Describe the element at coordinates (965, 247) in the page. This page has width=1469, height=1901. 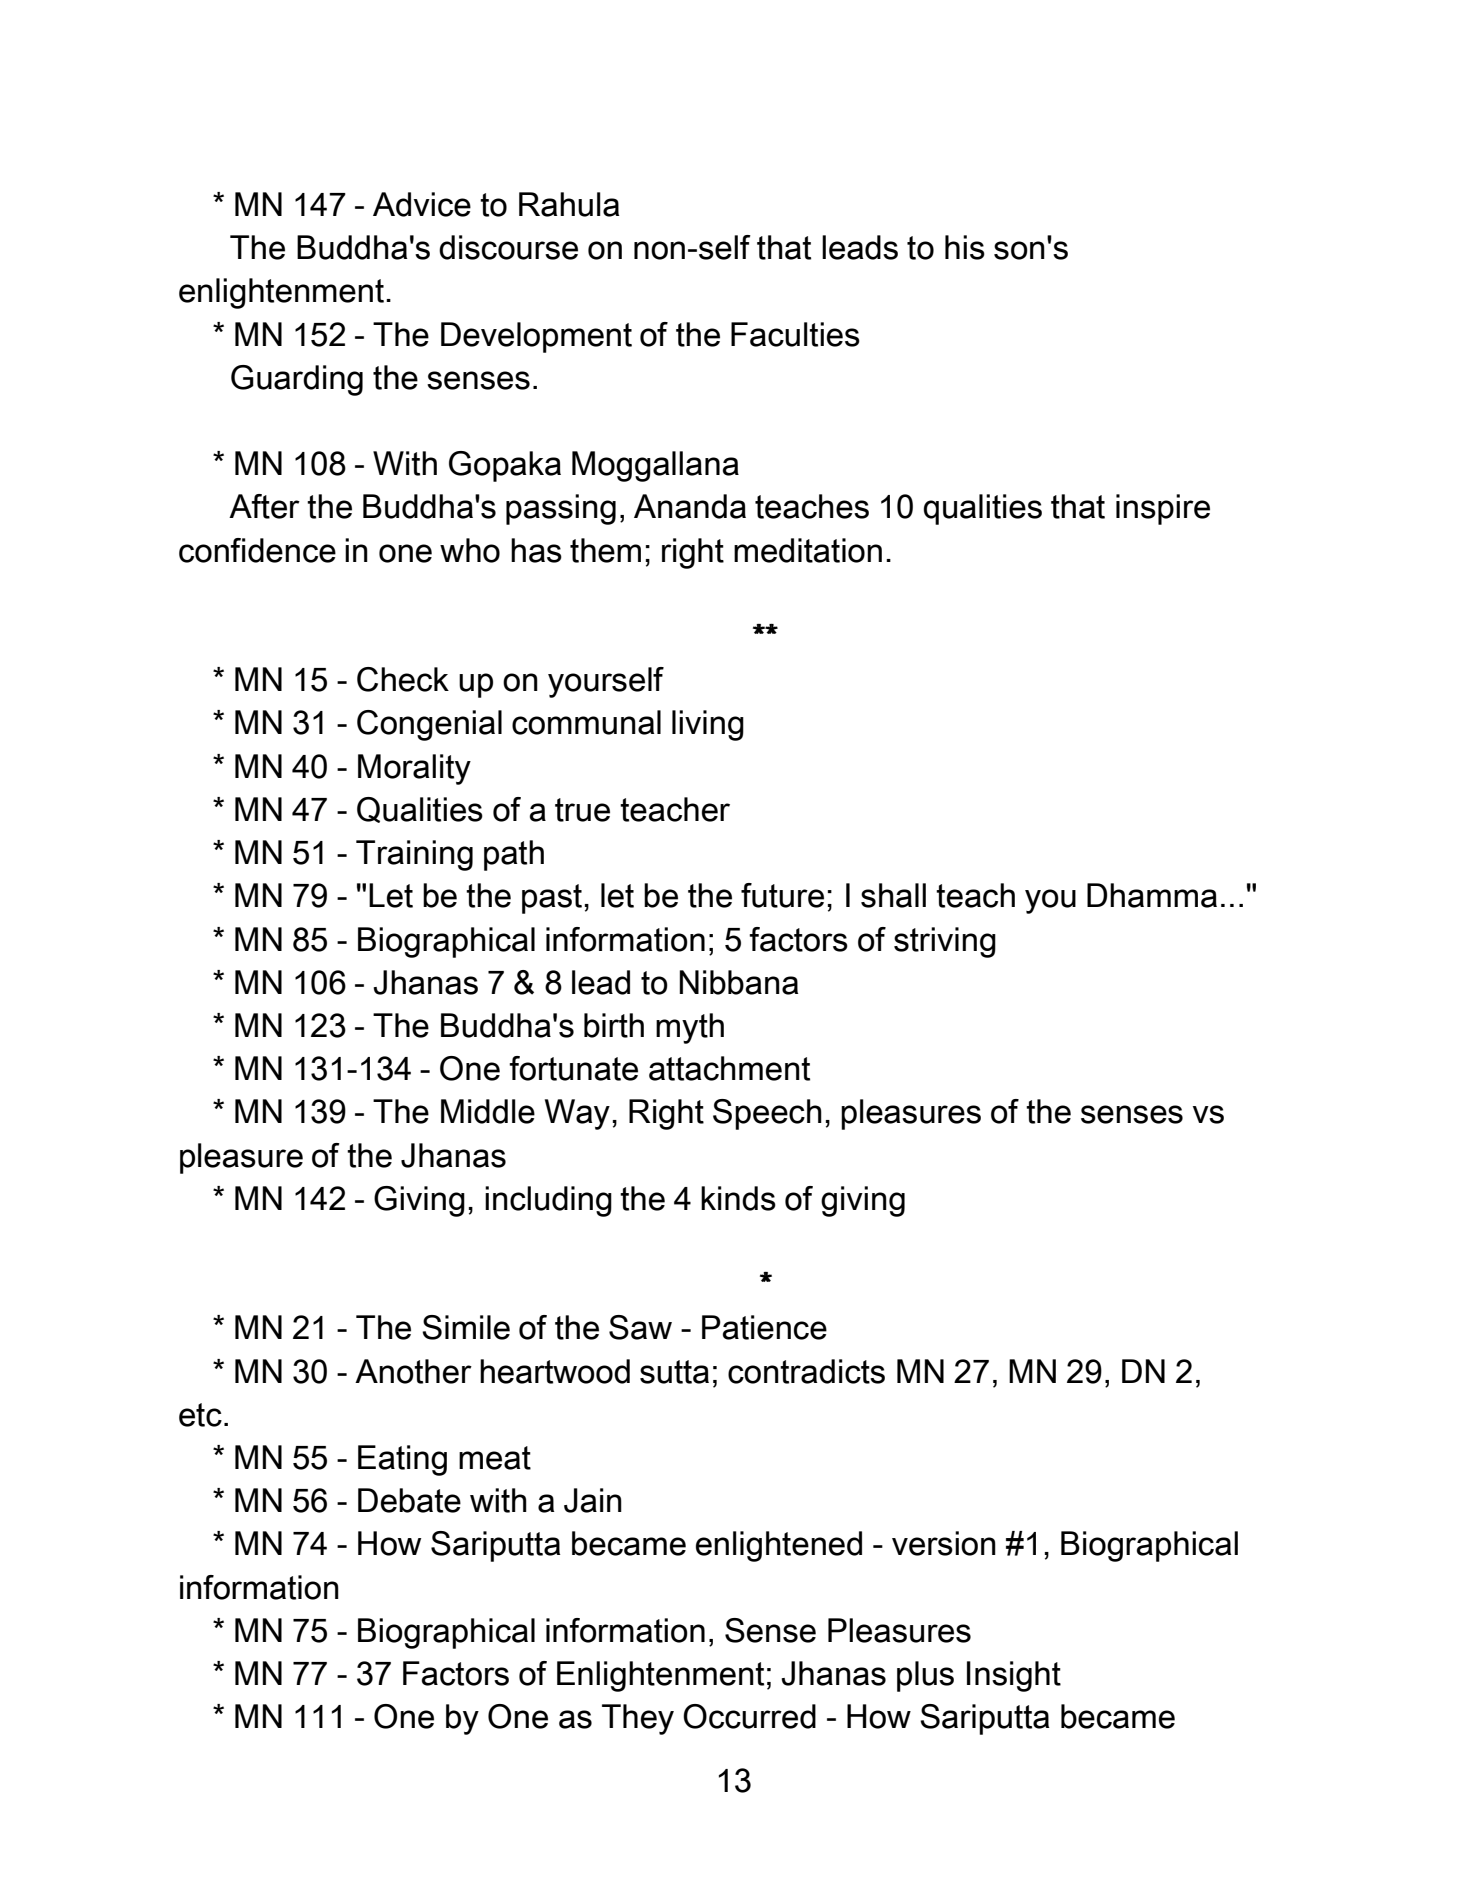
I see `his` at that location.
